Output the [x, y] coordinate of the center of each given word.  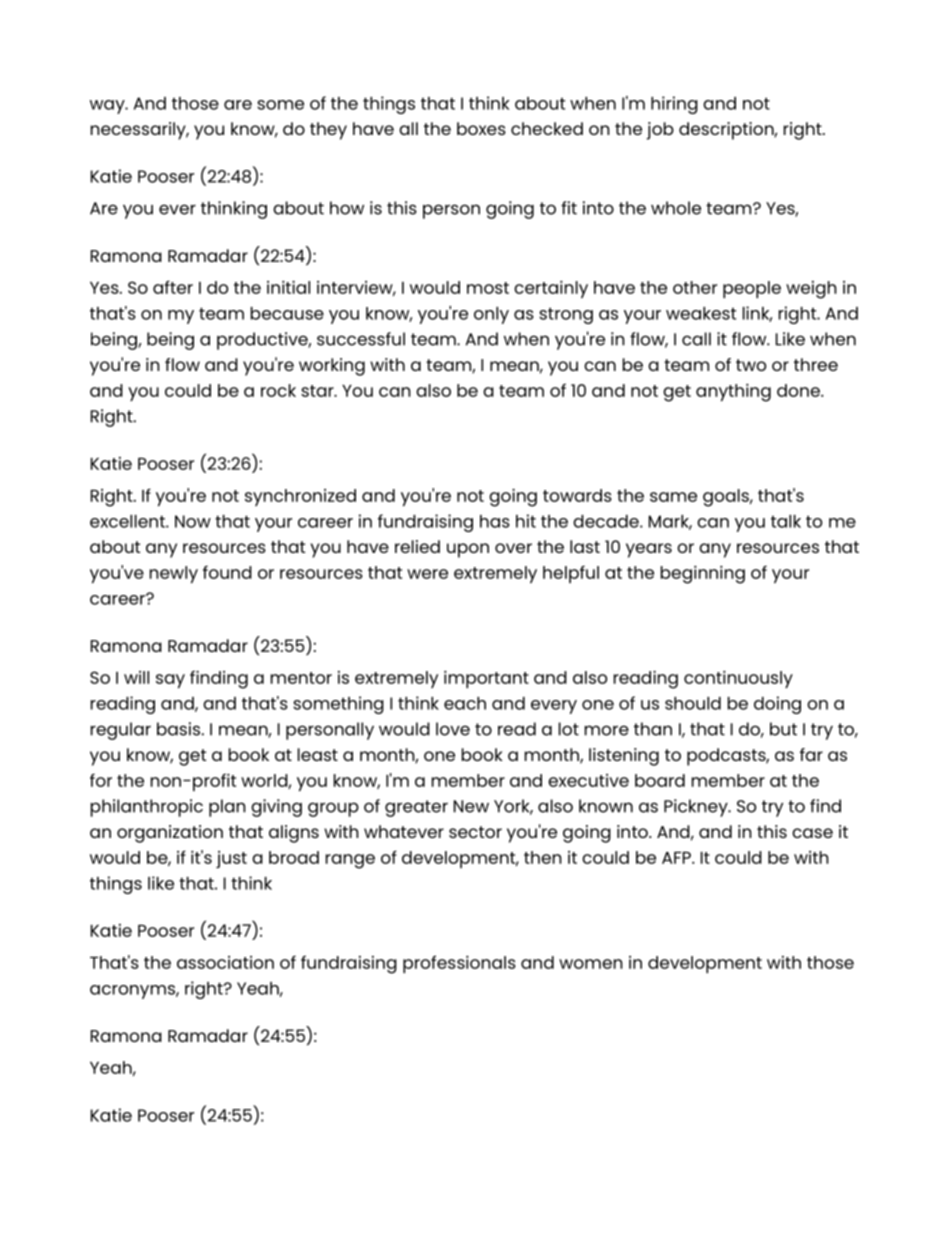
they [328, 131]
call [696, 339]
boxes [481, 128]
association [225, 962]
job [660, 131]
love [453, 729]
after [173, 287]
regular [121, 731]
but [783, 729]
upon [468, 550]
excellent [128, 521]
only [491, 315]
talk [786, 521]
